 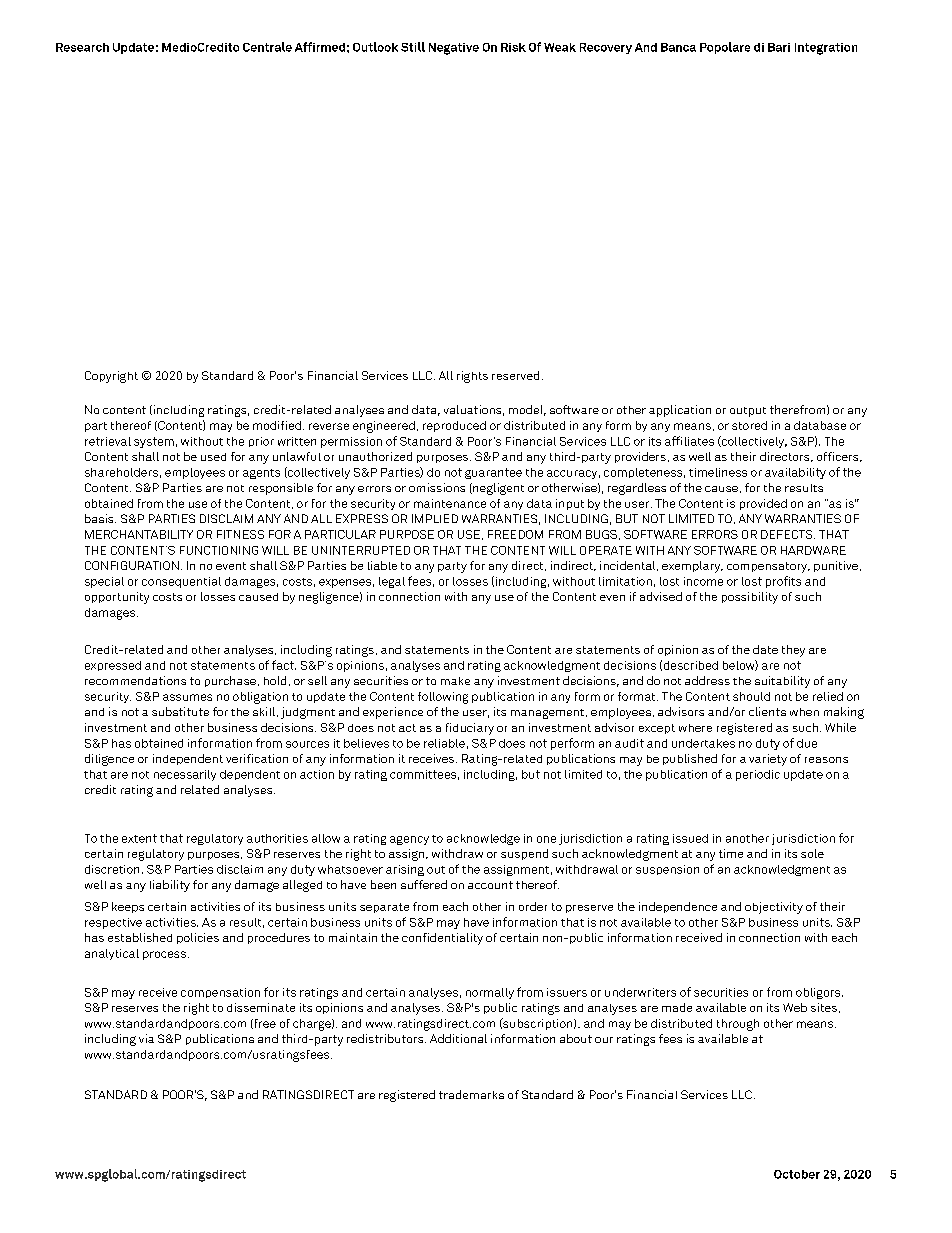 I want to click on Bari, so click(x=779, y=47).
